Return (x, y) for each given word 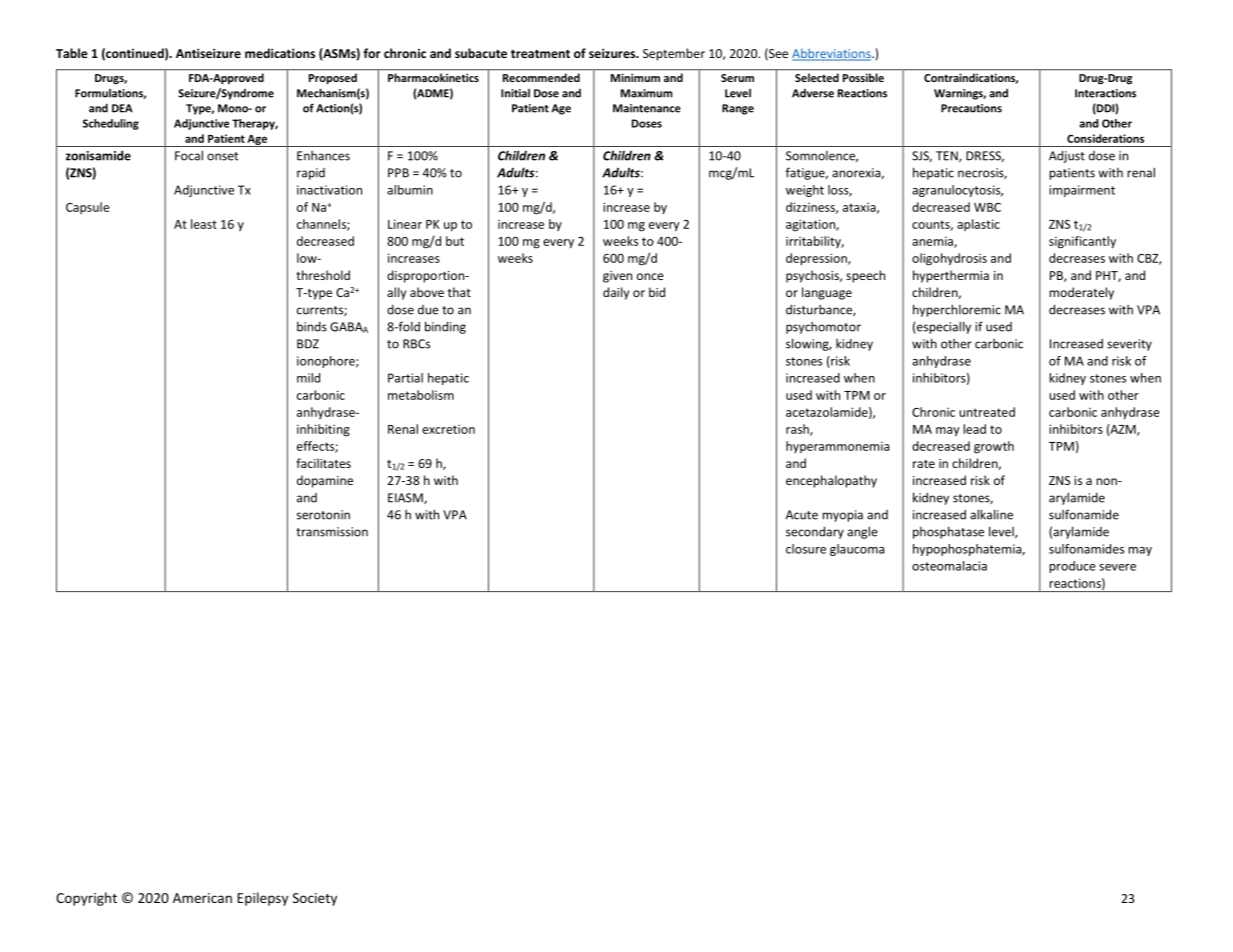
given (617, 277)
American (202, 898)
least (204, 224)
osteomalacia (949, 566)
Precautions (971, 108)
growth (994, 447)
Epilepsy (262, 899)
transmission (332, 532)
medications (280, 53)
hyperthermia (951, 276)
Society (315, 899)
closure (806, 549)
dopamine (325, 481)
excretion (448, 429)
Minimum (635, 78)
